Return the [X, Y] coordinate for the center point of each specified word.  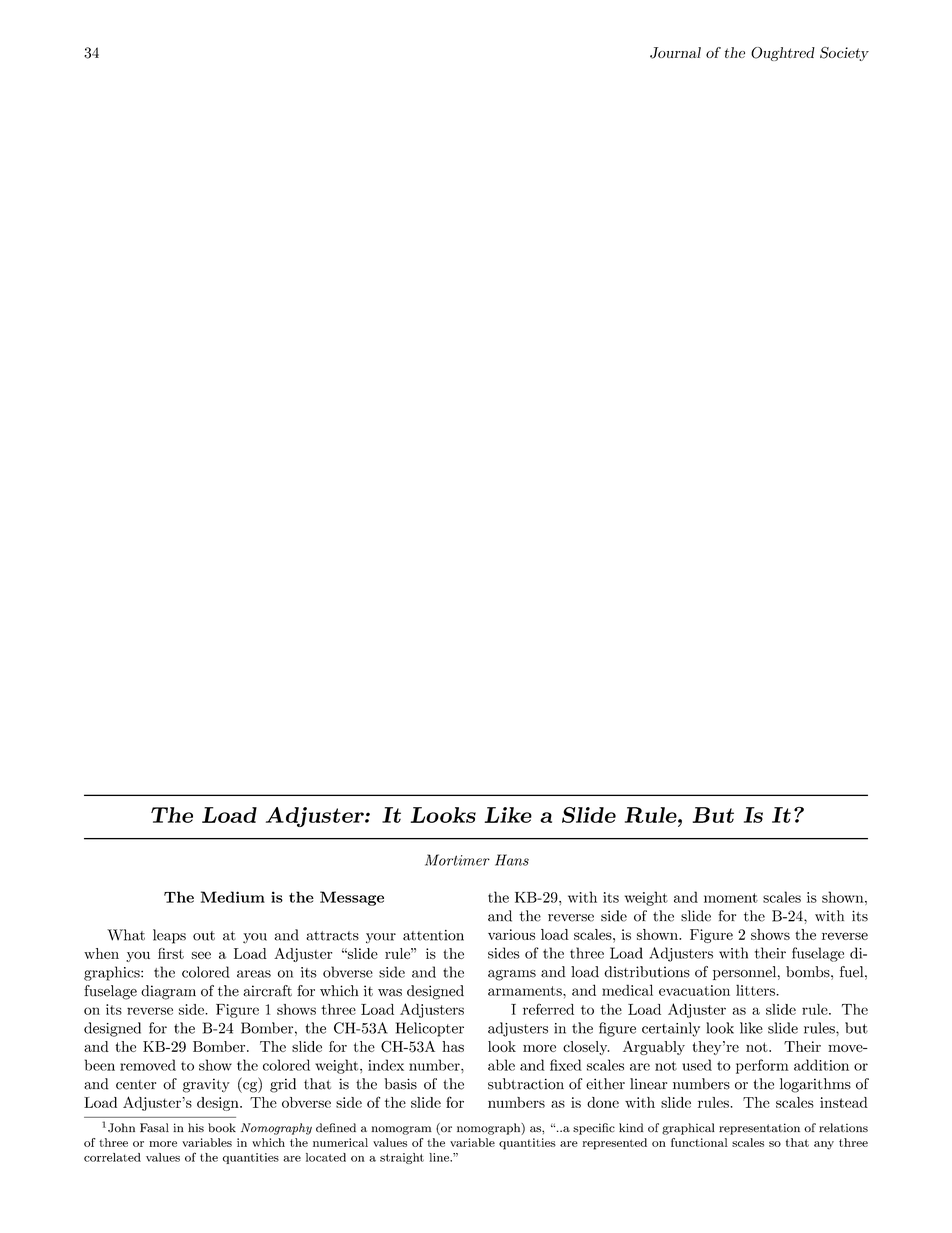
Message [352, 898]
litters [756, 990]
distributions [647, 972]
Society [844, 54]
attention [433, 935]
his [196, 1127]
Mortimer [457, 860]
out [204, 936]
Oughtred [783, 54]
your [381, 938]
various [511, 934]
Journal [675, 53]
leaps [169, 936]
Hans [512, 860]
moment [731, 898]
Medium [233, 897]
